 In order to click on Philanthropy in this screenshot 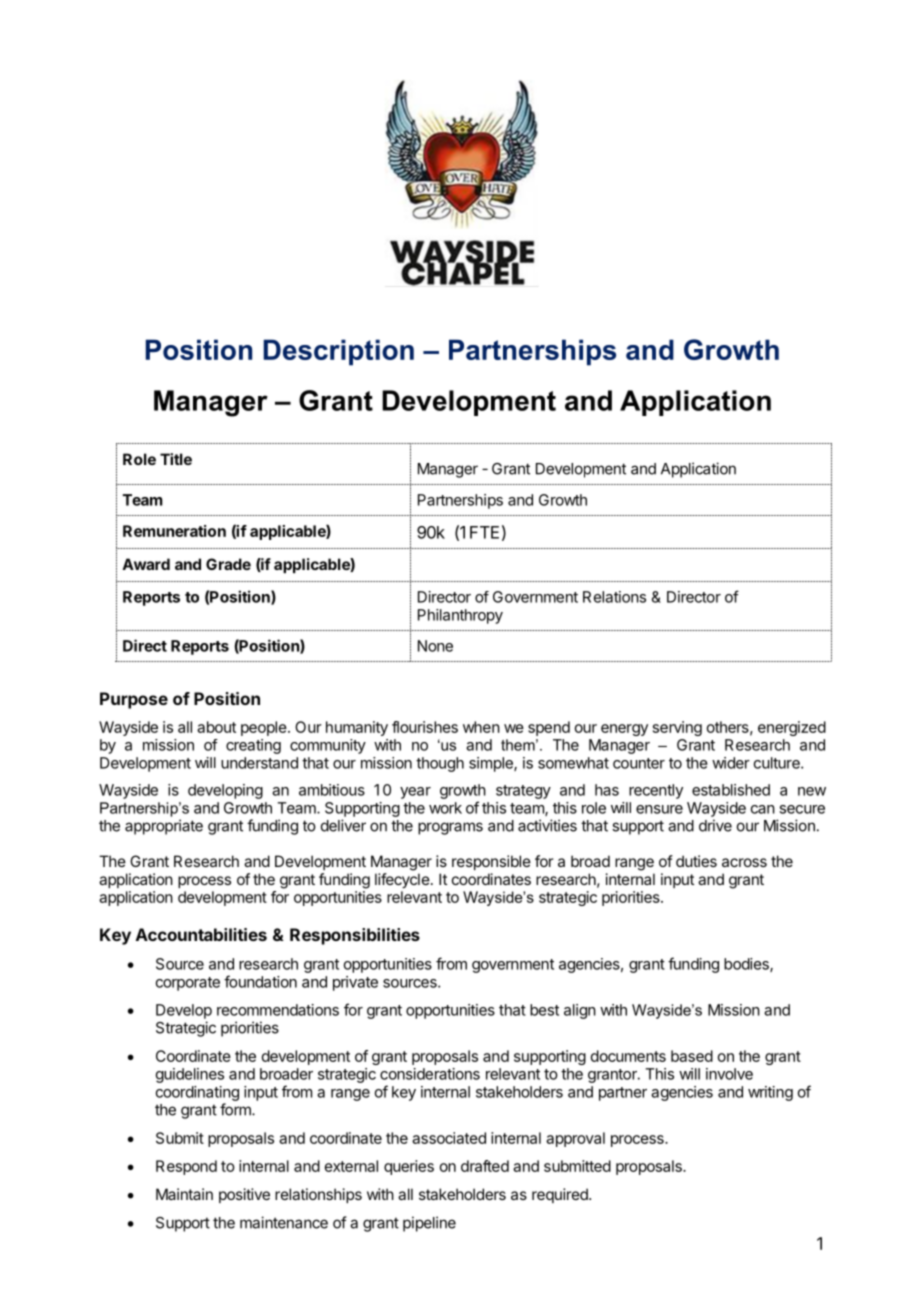, I will do `click(460, 616)`.
